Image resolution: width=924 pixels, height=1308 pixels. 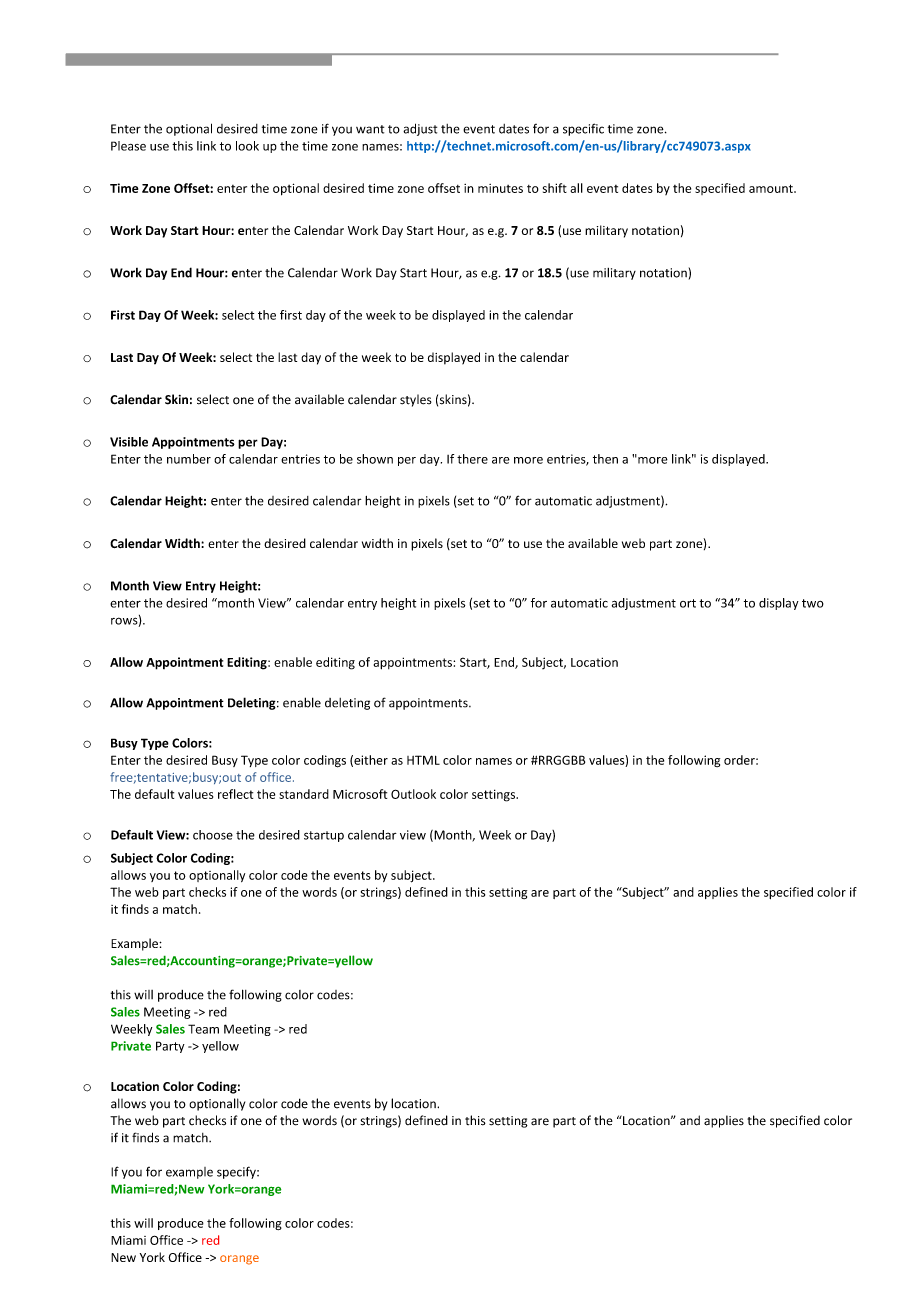 What do you see at coordinates (304, 794) in the page?
I see `standard` at bounding box center [304, 794].
